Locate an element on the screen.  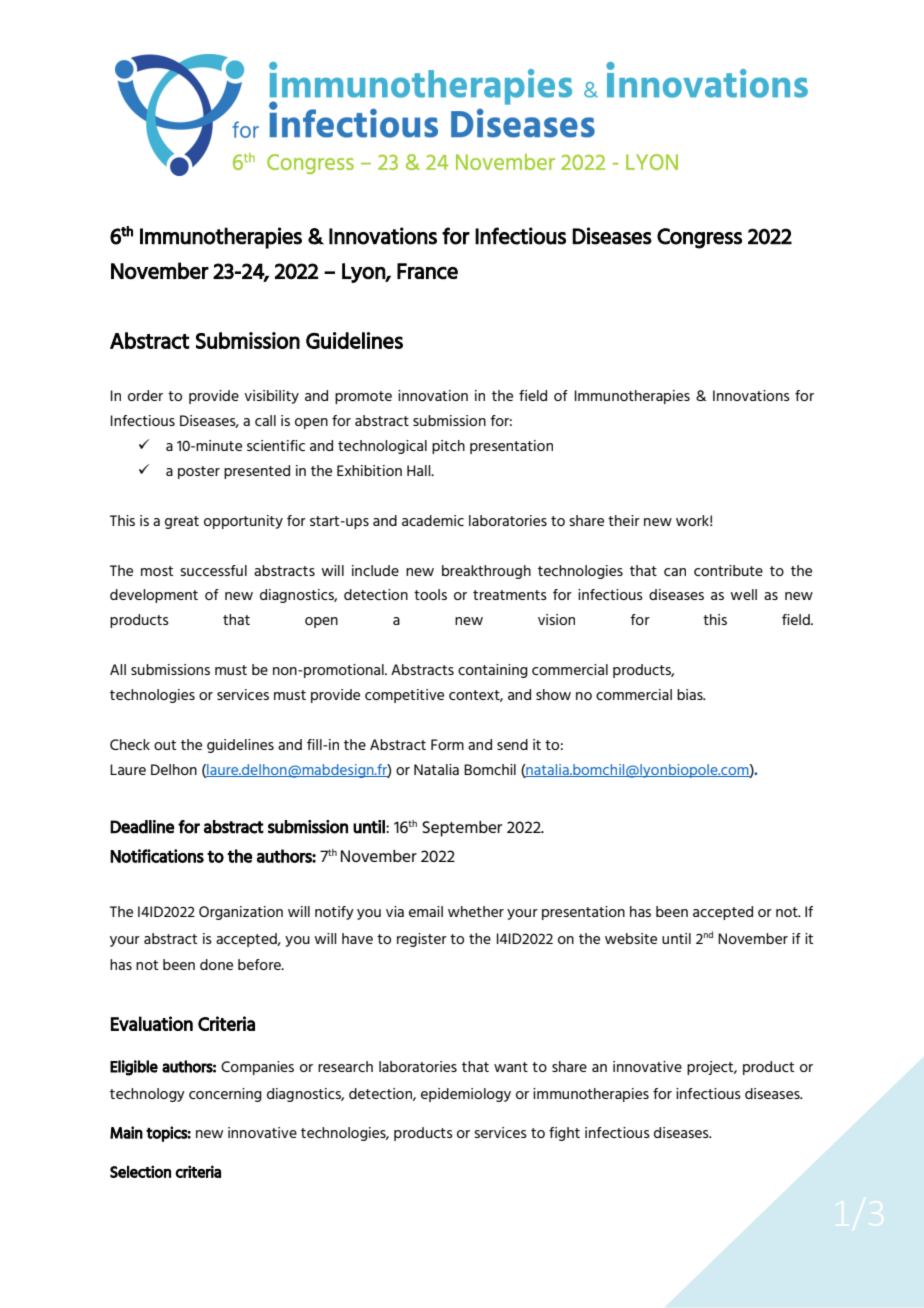
order is located at coordinates (145, 395).
